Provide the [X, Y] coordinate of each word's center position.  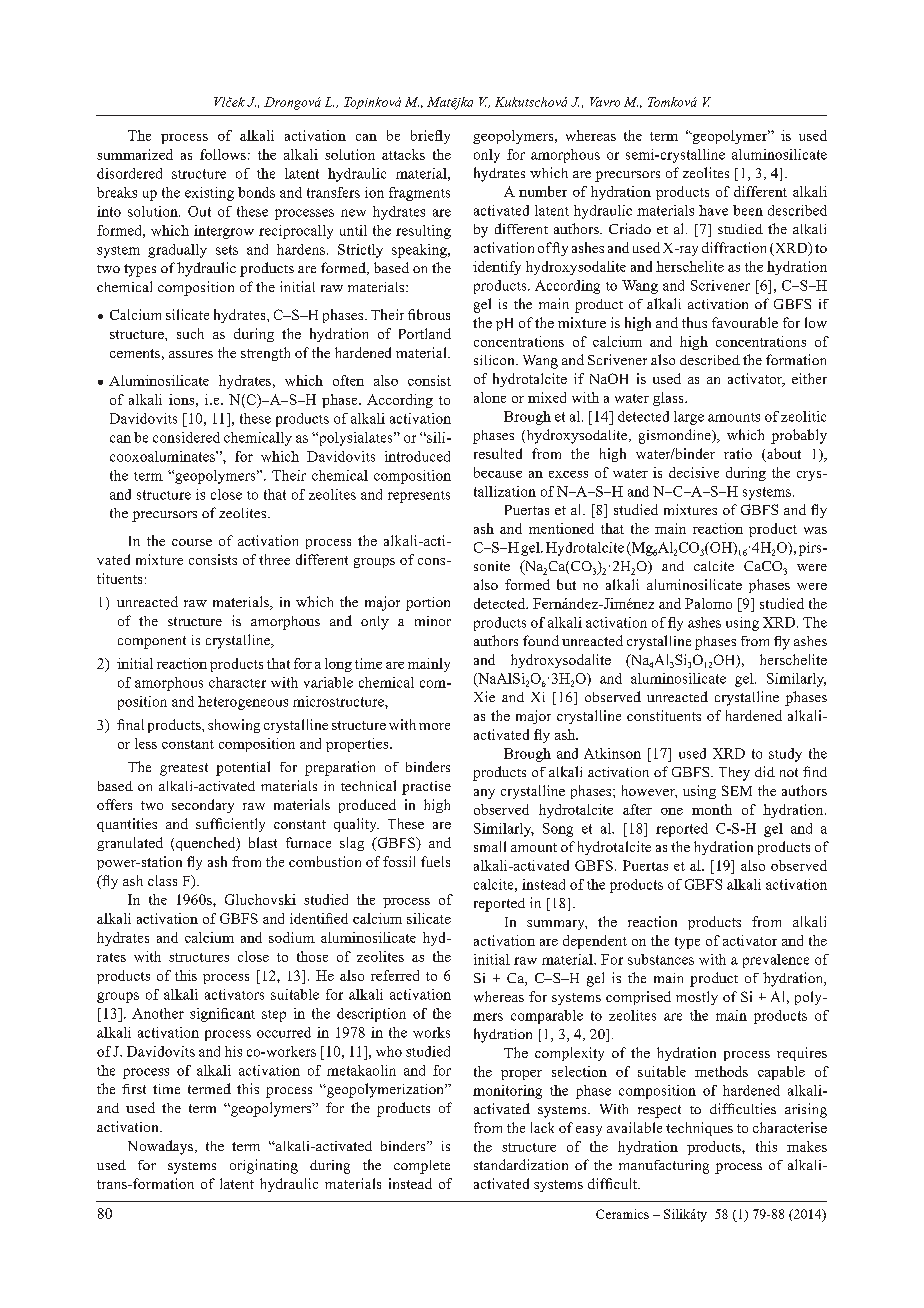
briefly [430, 137]
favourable [745, 322]
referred [395, 975]
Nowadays [162, 1147]
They [734, 774]
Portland [425, 333]
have [713, 210]
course [192, 542]
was [815, 530]
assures [191, 354]
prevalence [776, 961]
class [162, 880]
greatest [184, 769]
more [434, 726]
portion [428, 604]
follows [223, 154]
